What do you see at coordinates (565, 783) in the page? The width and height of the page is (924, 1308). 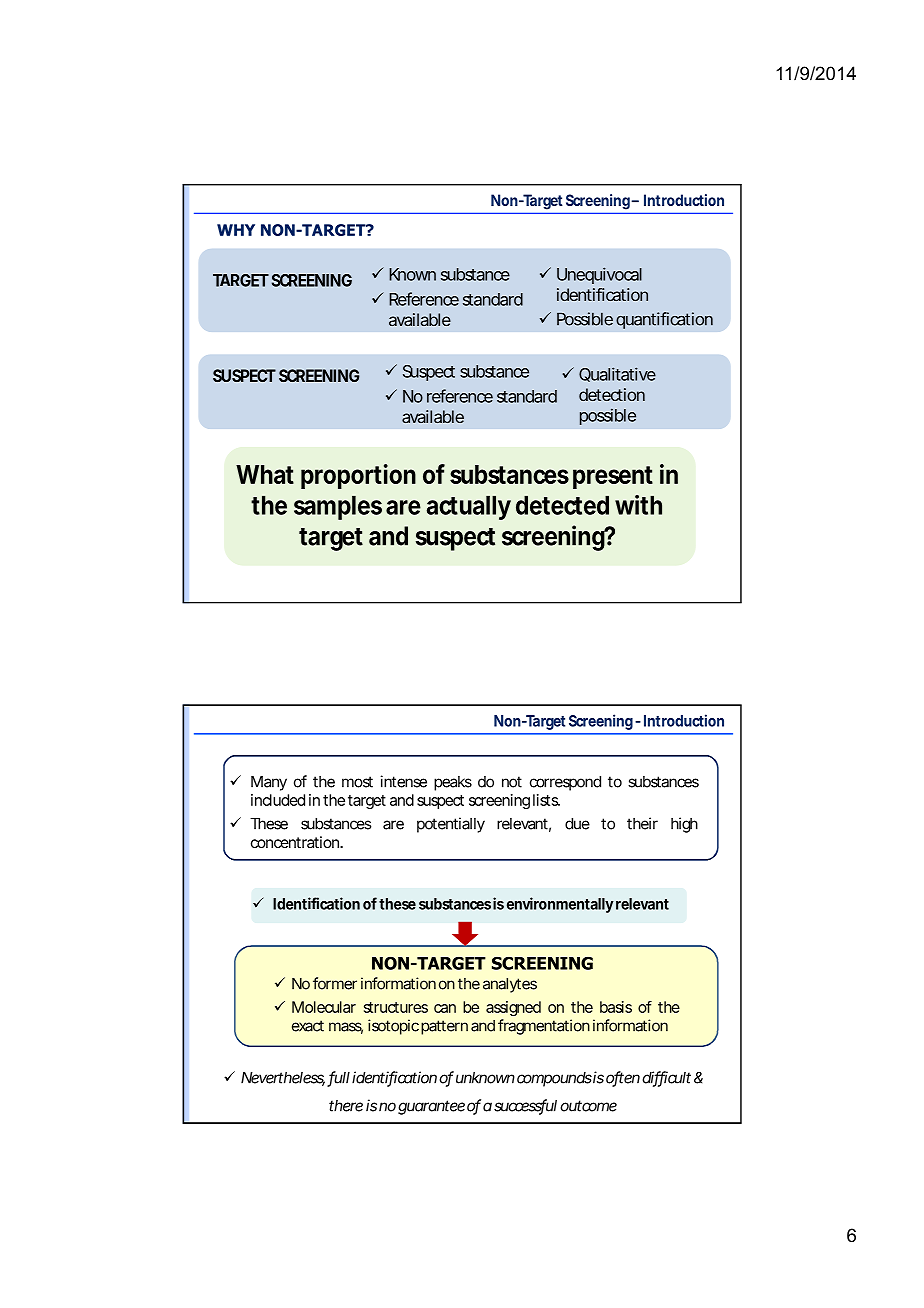 I see `correspond` at bounding box center [565, 783].
